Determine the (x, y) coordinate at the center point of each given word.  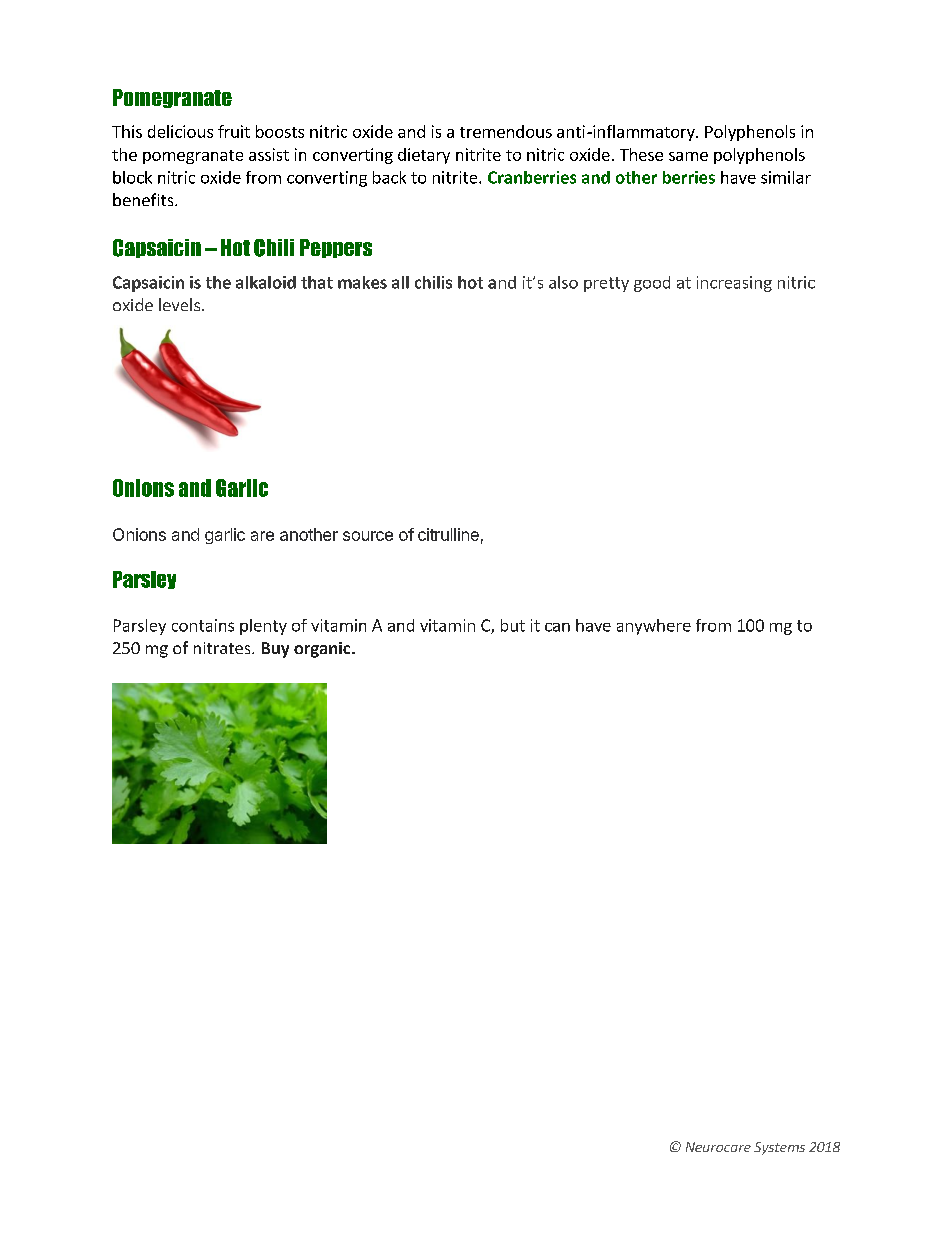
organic (323, 650)
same (688, 156)
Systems (779, 1148)
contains (203, 625)
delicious (180, 131)
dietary (424, 156)
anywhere (654, 627)
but (513, 625)
